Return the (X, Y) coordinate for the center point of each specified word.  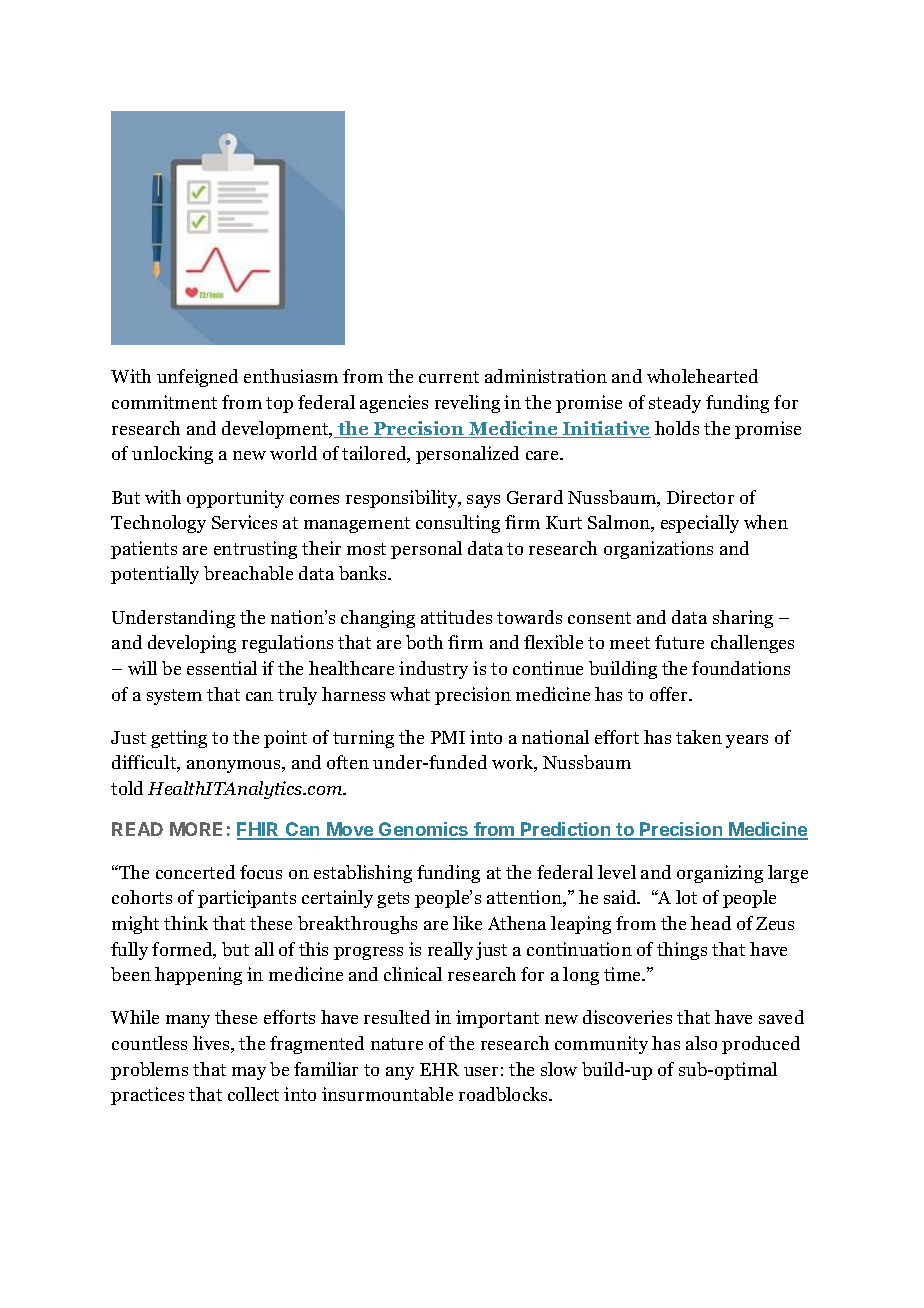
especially (700, 524)
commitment (164, 402)
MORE (196, 829)
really (450, 951)
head (711, 923)
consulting (458, 524)
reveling (467, 404)
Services (244, 522)
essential (222, 668)
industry (433, 670)
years (747, 741)
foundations (741, 668)
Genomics (424, 830)
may (249, 1073)
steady (675, 404)
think (186, 923)
